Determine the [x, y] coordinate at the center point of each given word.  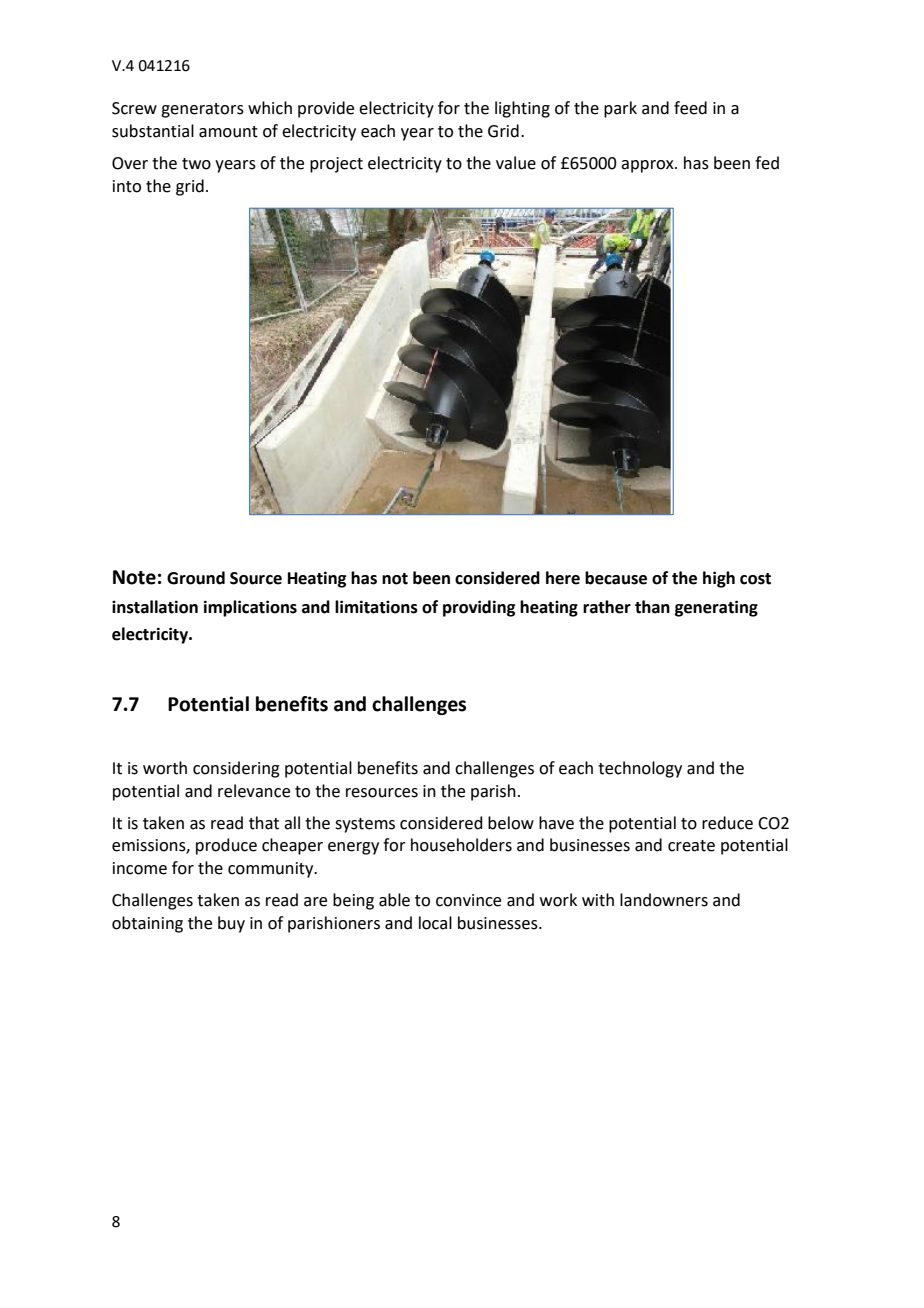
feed [690, 108]
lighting [522, 109]
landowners [664, 900]
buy [231, 924]
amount [228, 132]
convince [468, 900]
